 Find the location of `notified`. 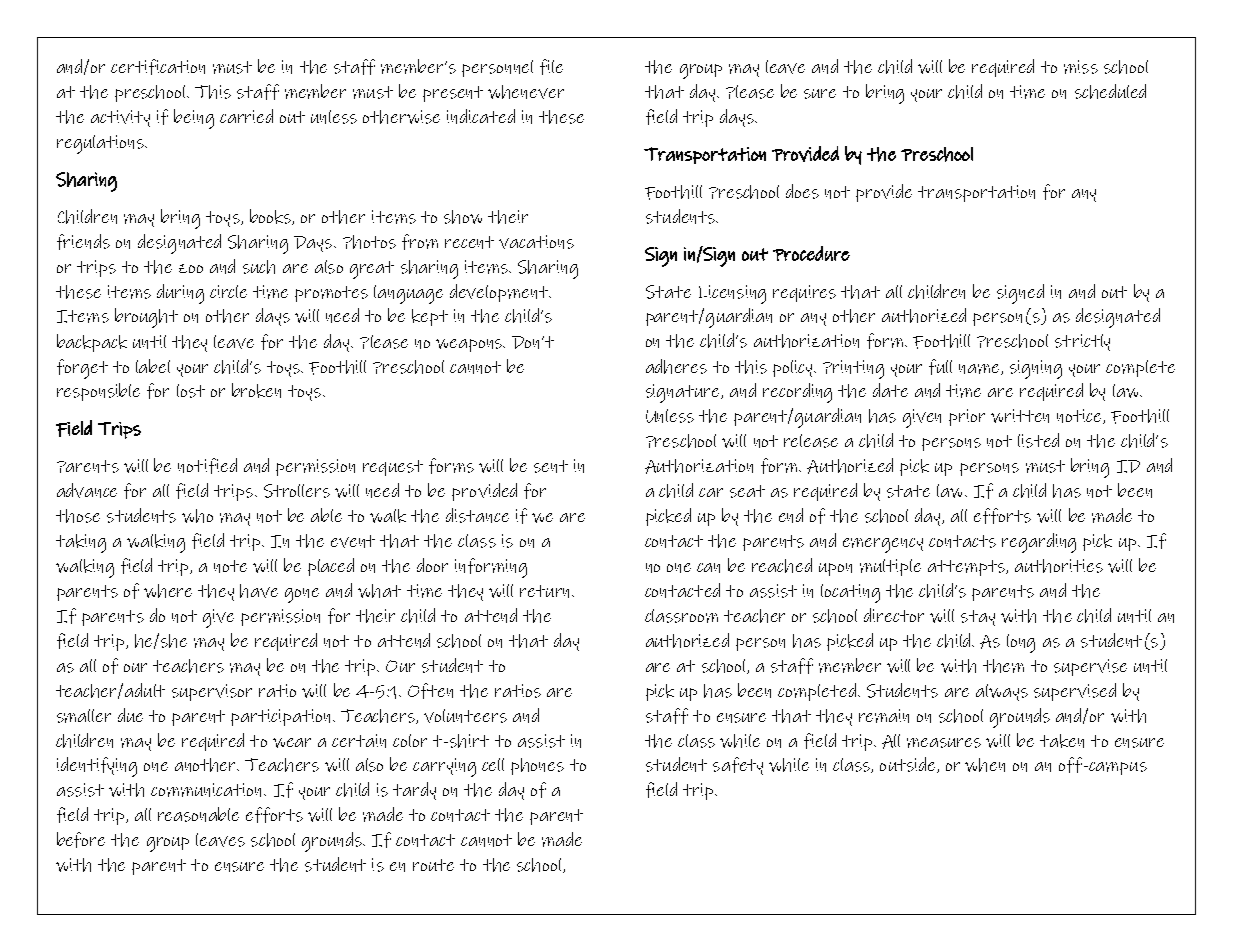

notified is located at coordinates (207, 466).
